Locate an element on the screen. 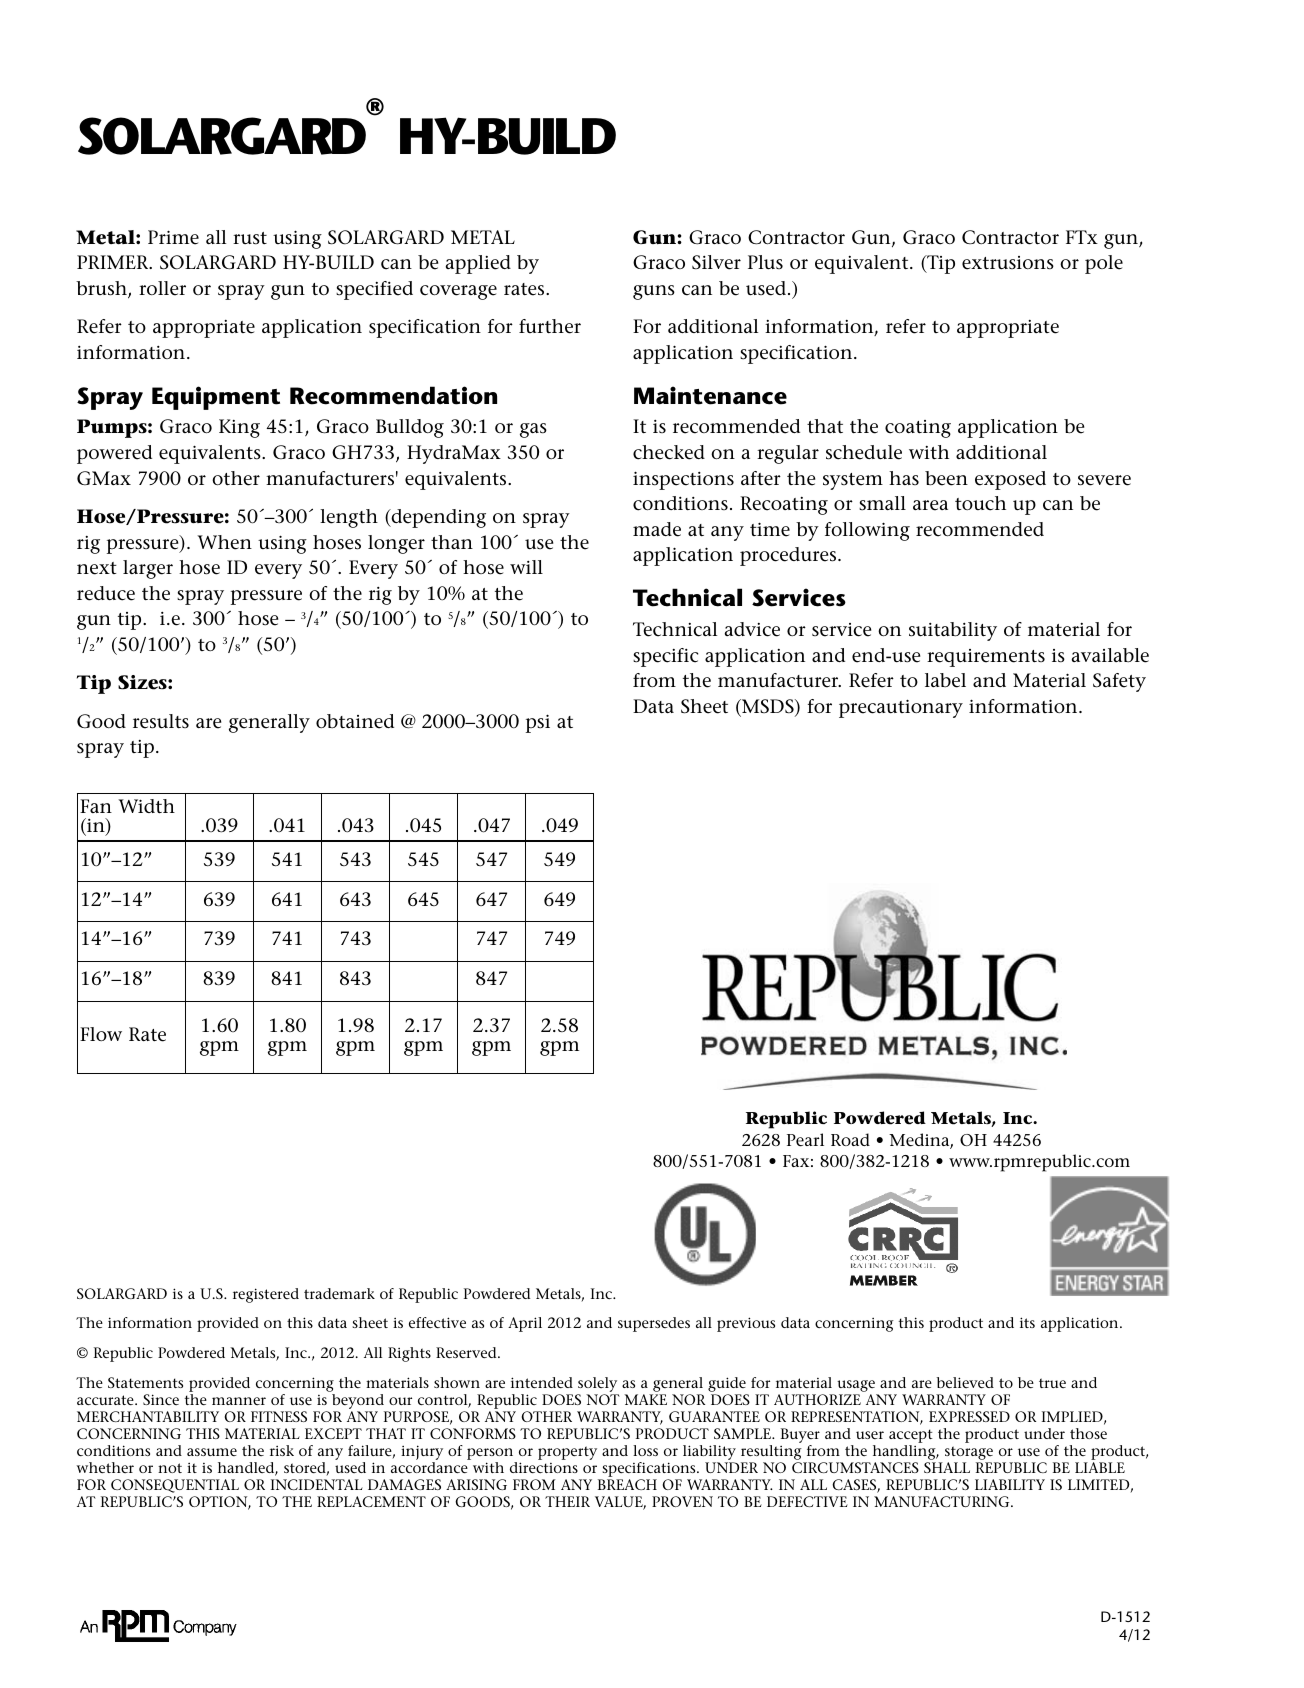  guns is located at coordinates (654, 292).
